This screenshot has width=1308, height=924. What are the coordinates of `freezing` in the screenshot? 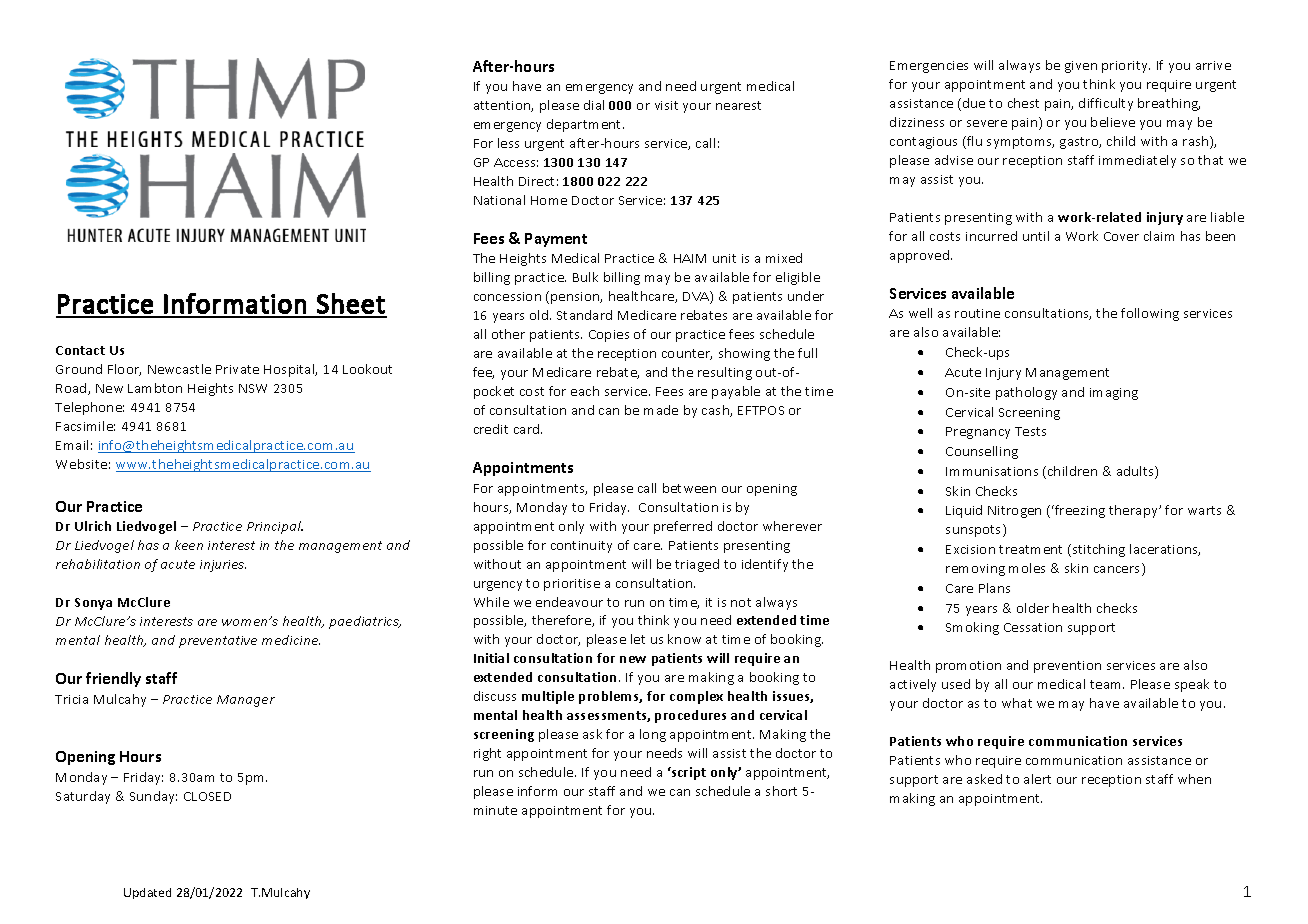 It's located at (1079, 511).
